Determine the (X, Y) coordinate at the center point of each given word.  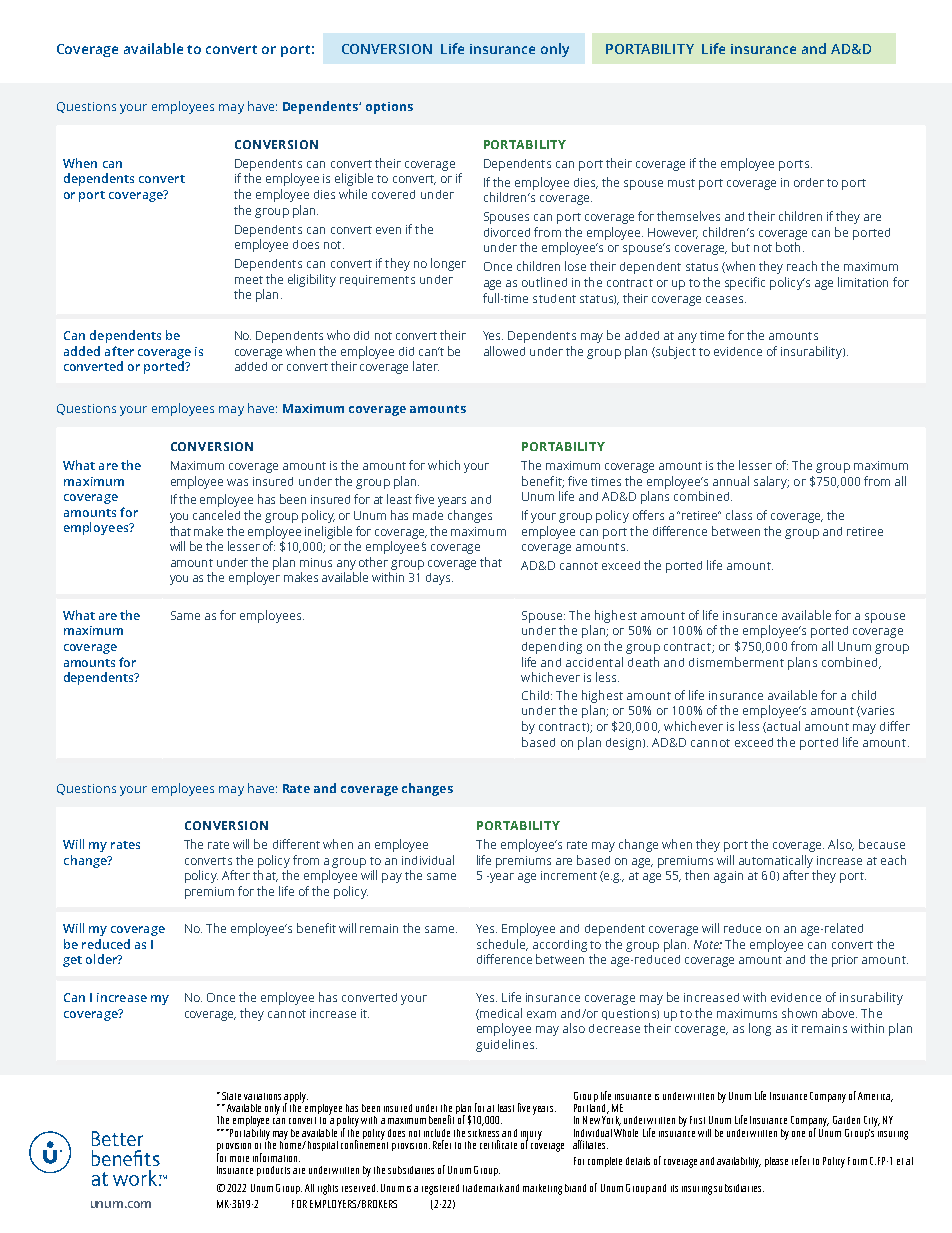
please (776, 1162)
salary (771, 482)
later (426, 366)
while (353, 194)
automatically (776, 861)
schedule (502, 945)
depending (552, 648)
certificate (498, 1144)
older (102, 959)
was (237, 482)
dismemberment (736, 662)
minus (316, 562)
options (389, 108)
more (239, 1159)
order (809, 182)
